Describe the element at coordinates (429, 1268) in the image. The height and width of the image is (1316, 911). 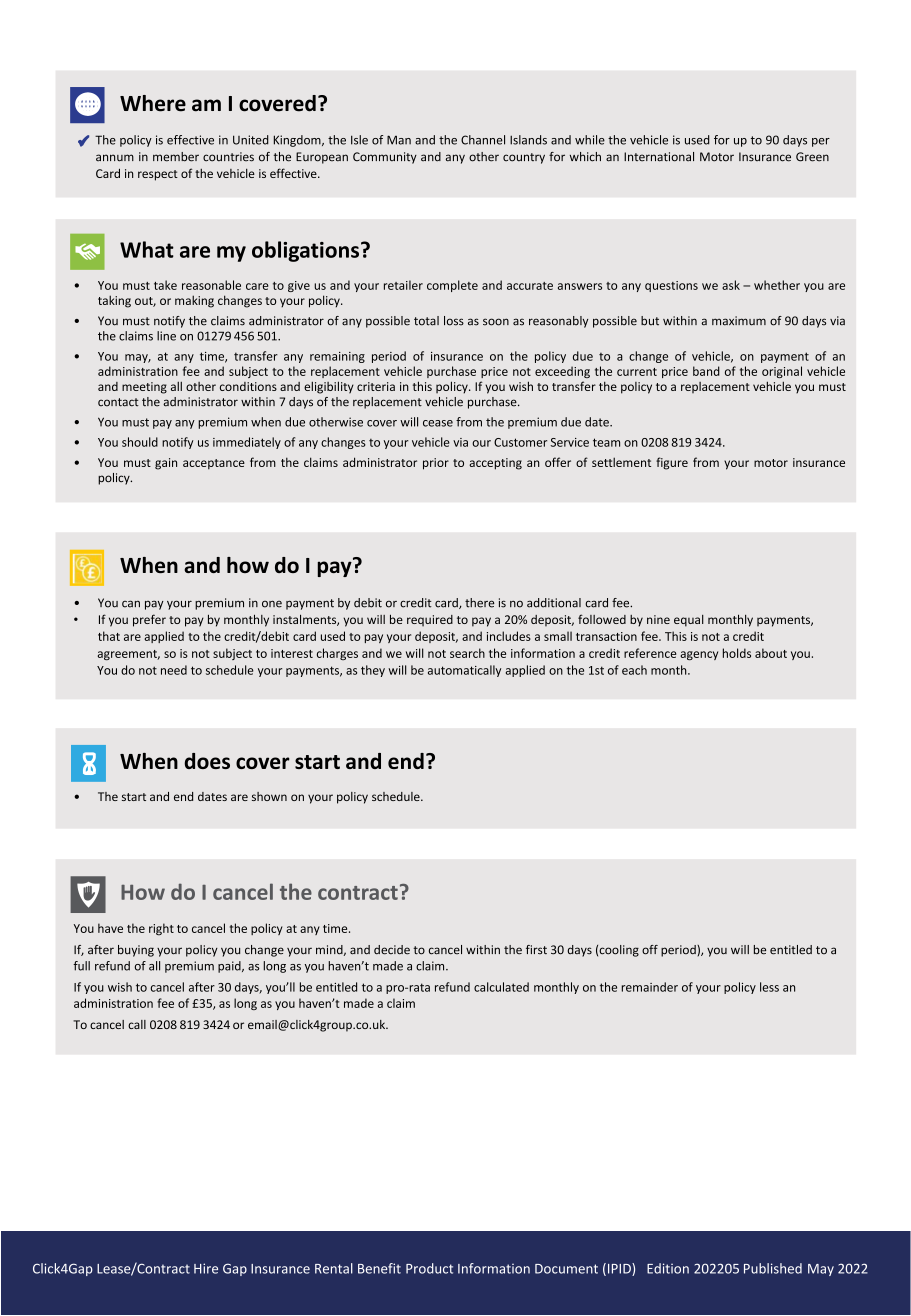
I see `Product` at that location.
